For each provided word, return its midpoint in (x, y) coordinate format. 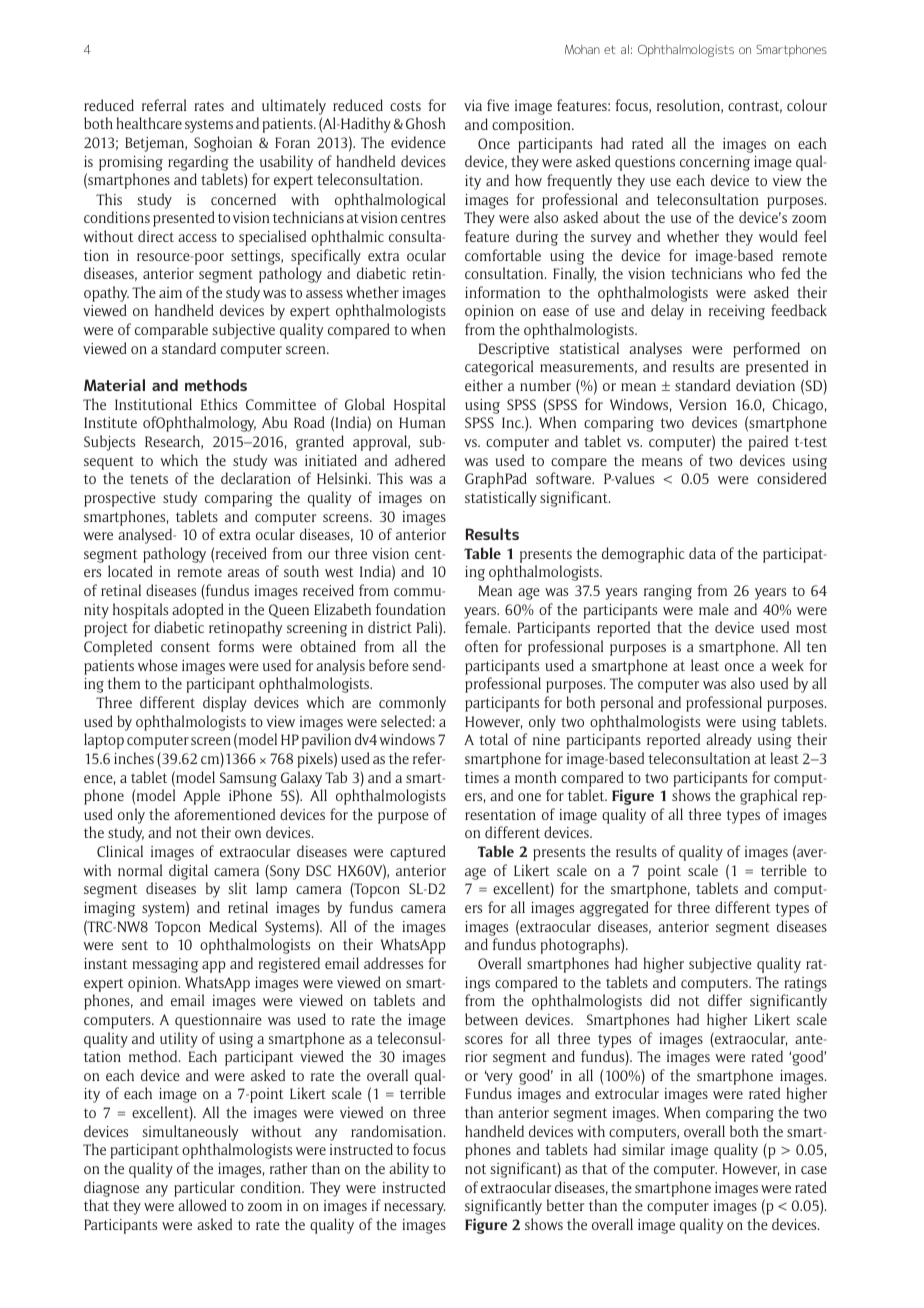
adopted (198, 611)
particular (204, 1189)
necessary (414, 1209)
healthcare (149, 123)
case (814, 1170)
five (498, 105)
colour (807, 105)
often (481, 646)
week (787, 665)
